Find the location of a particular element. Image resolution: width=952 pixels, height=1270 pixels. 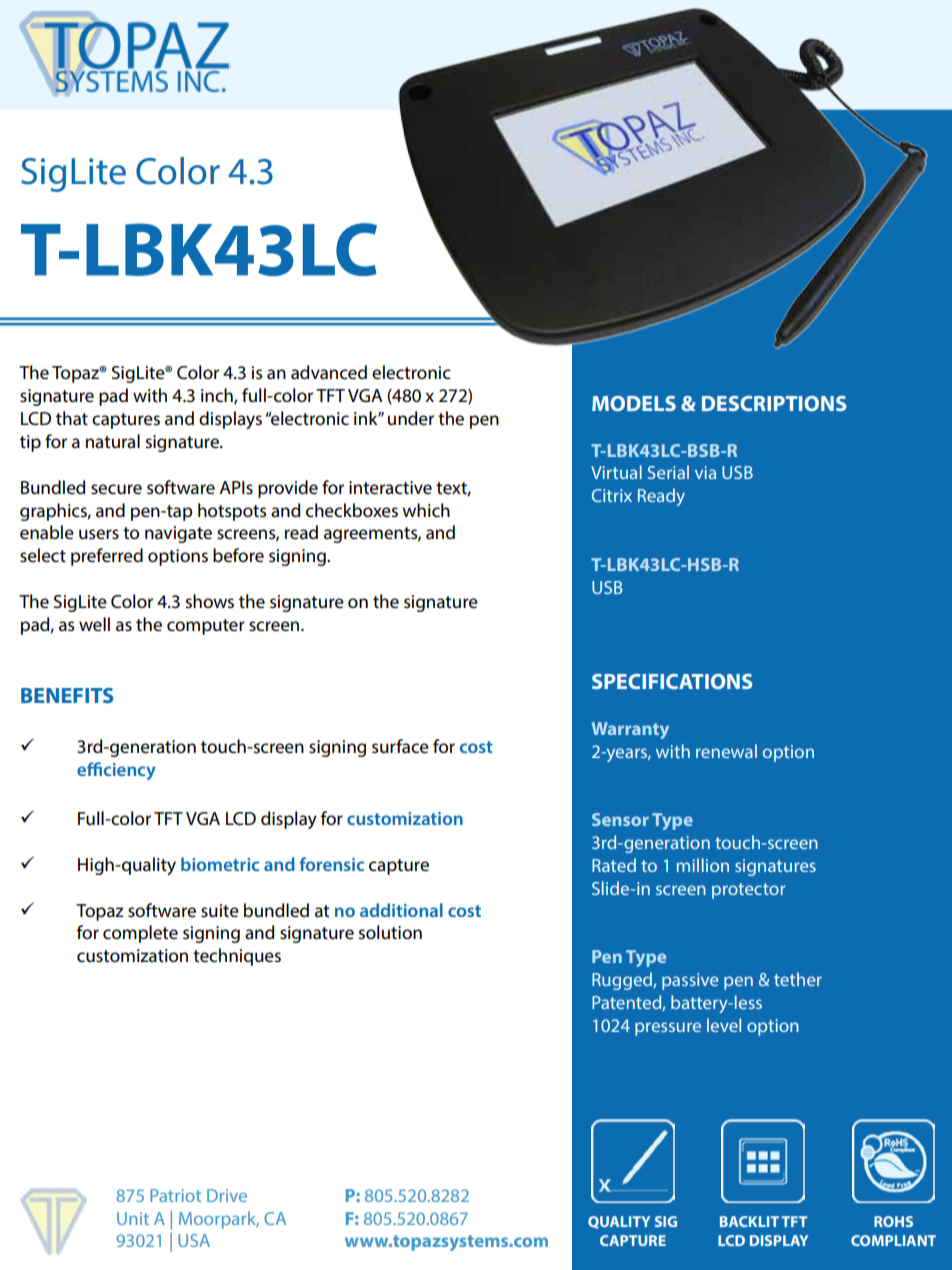

tether is located at coordinates (798, 979).
